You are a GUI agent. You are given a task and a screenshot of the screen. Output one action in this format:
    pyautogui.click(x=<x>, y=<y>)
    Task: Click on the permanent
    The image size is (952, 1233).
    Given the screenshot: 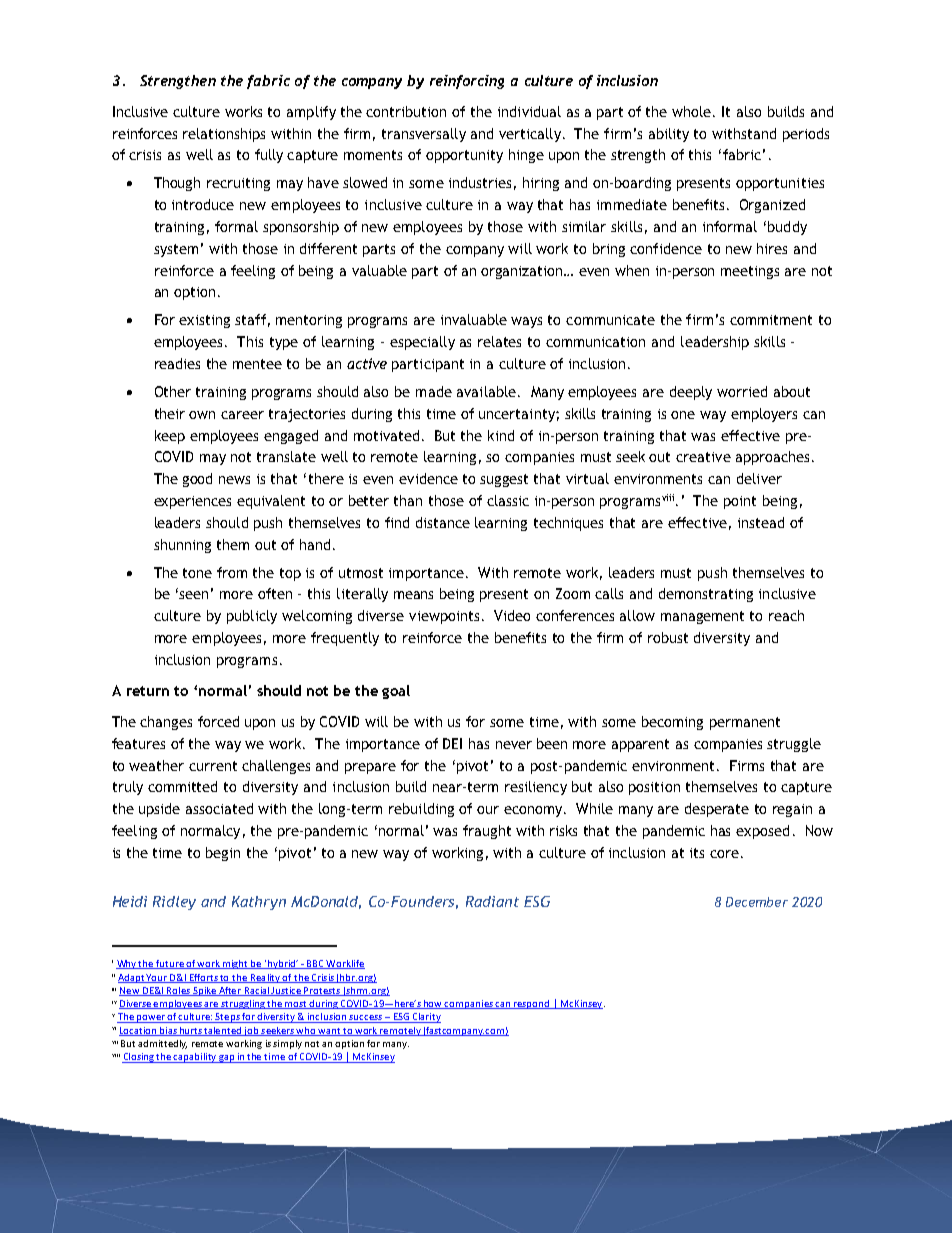 What is the action you would take?
    pyautogui.click(x=745, y=723)
